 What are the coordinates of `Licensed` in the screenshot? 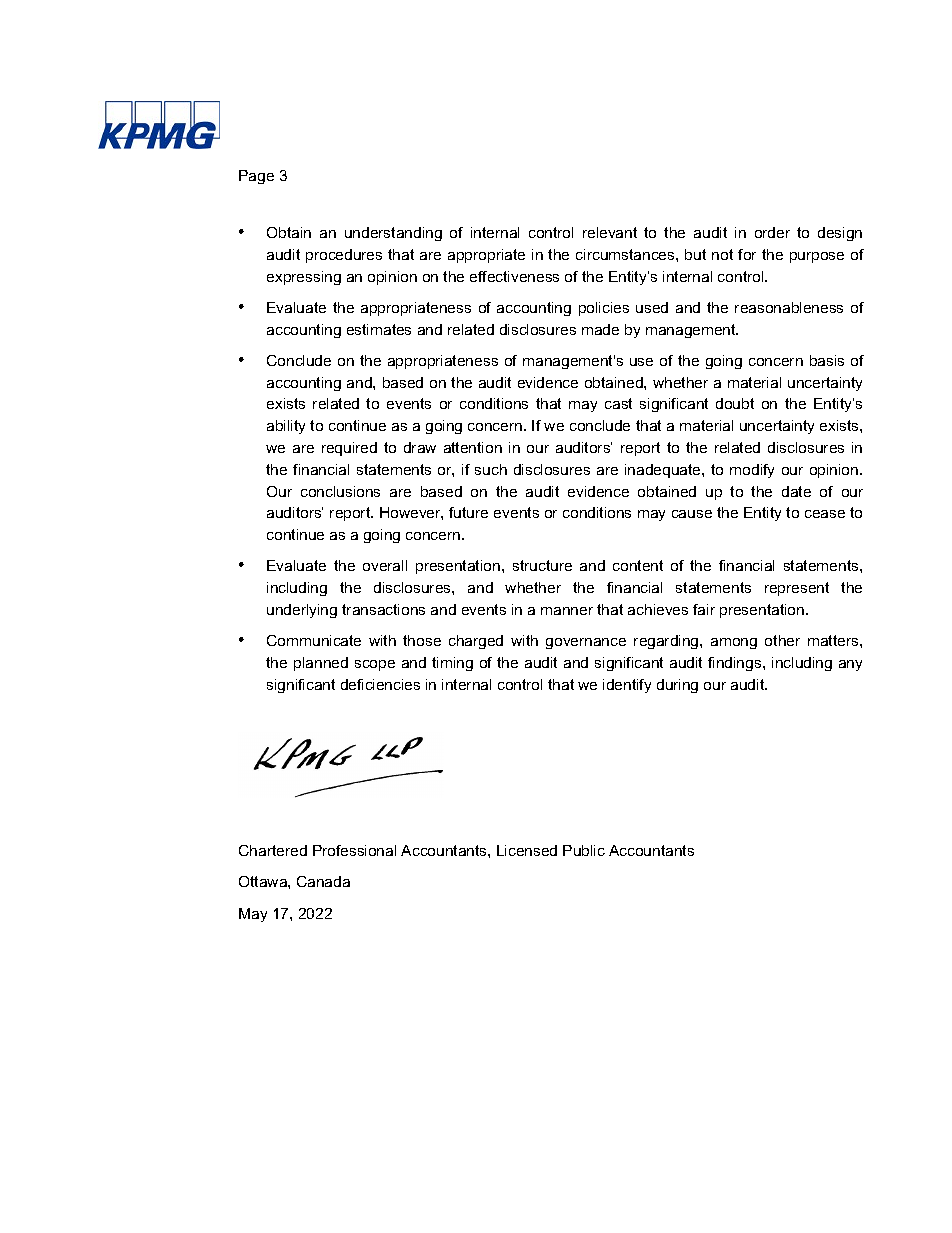 It's located at (527, 850).
